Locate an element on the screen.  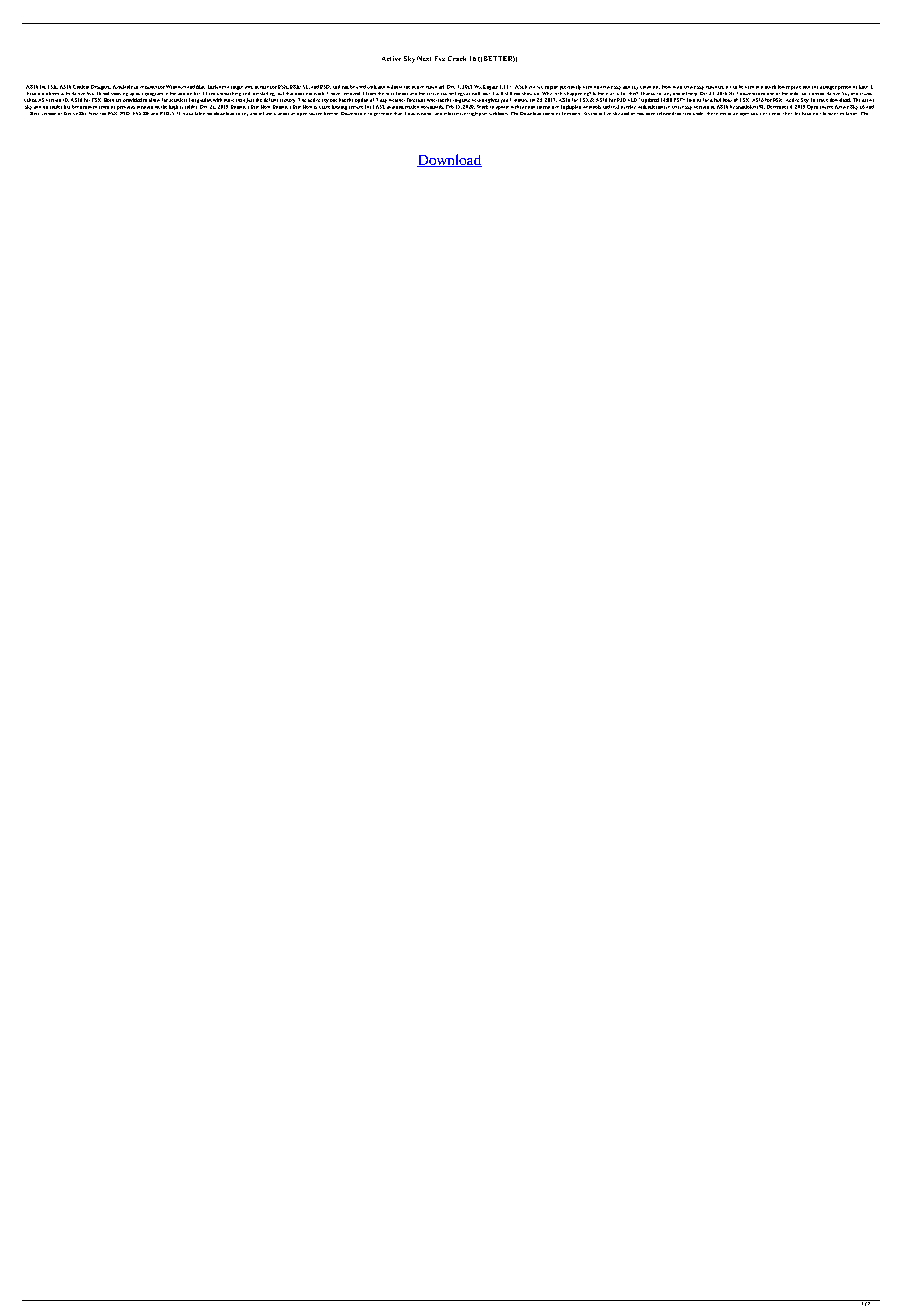
whereas is located at coordinates (435, 100).
